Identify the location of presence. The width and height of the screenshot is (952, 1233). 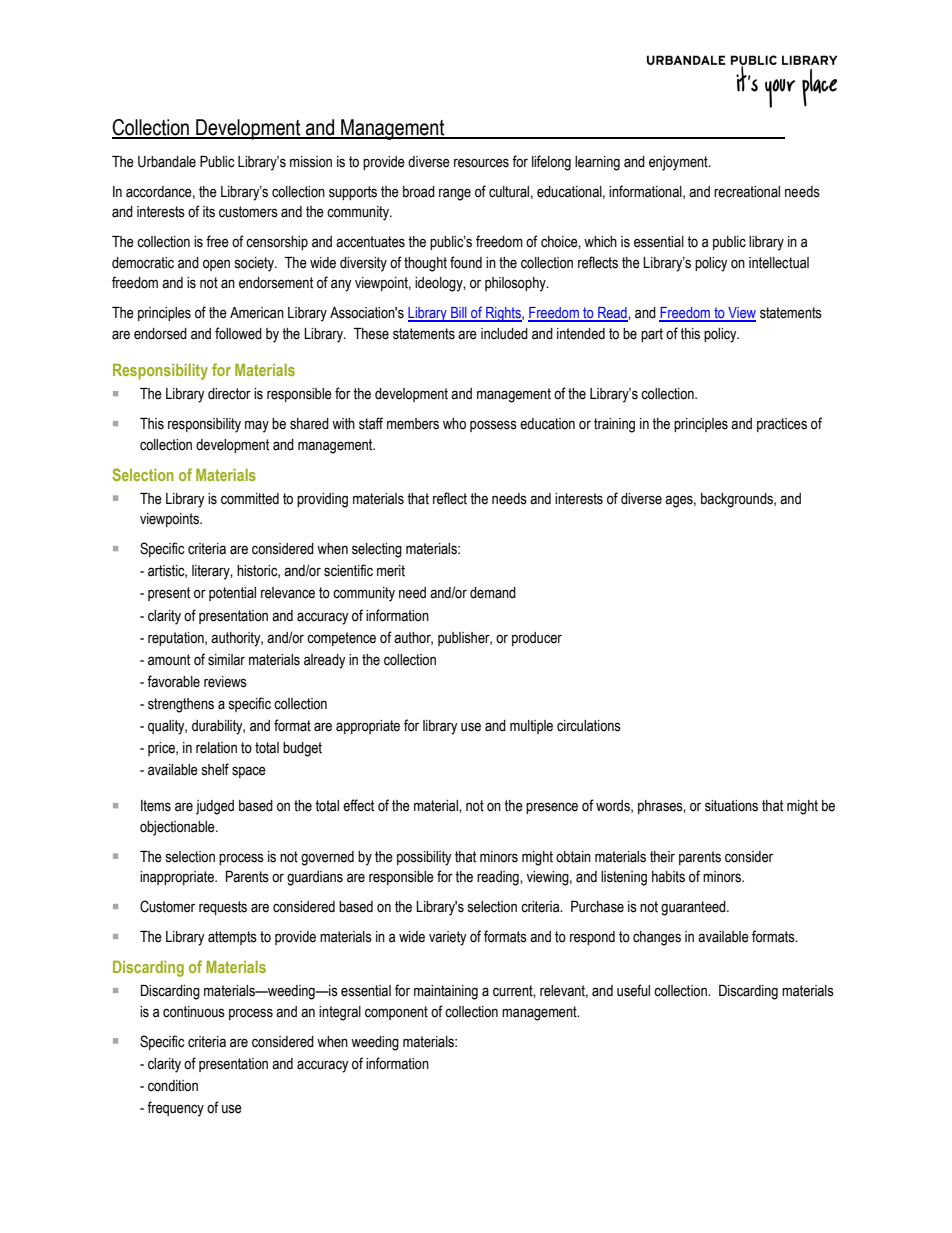
(552, 808).
